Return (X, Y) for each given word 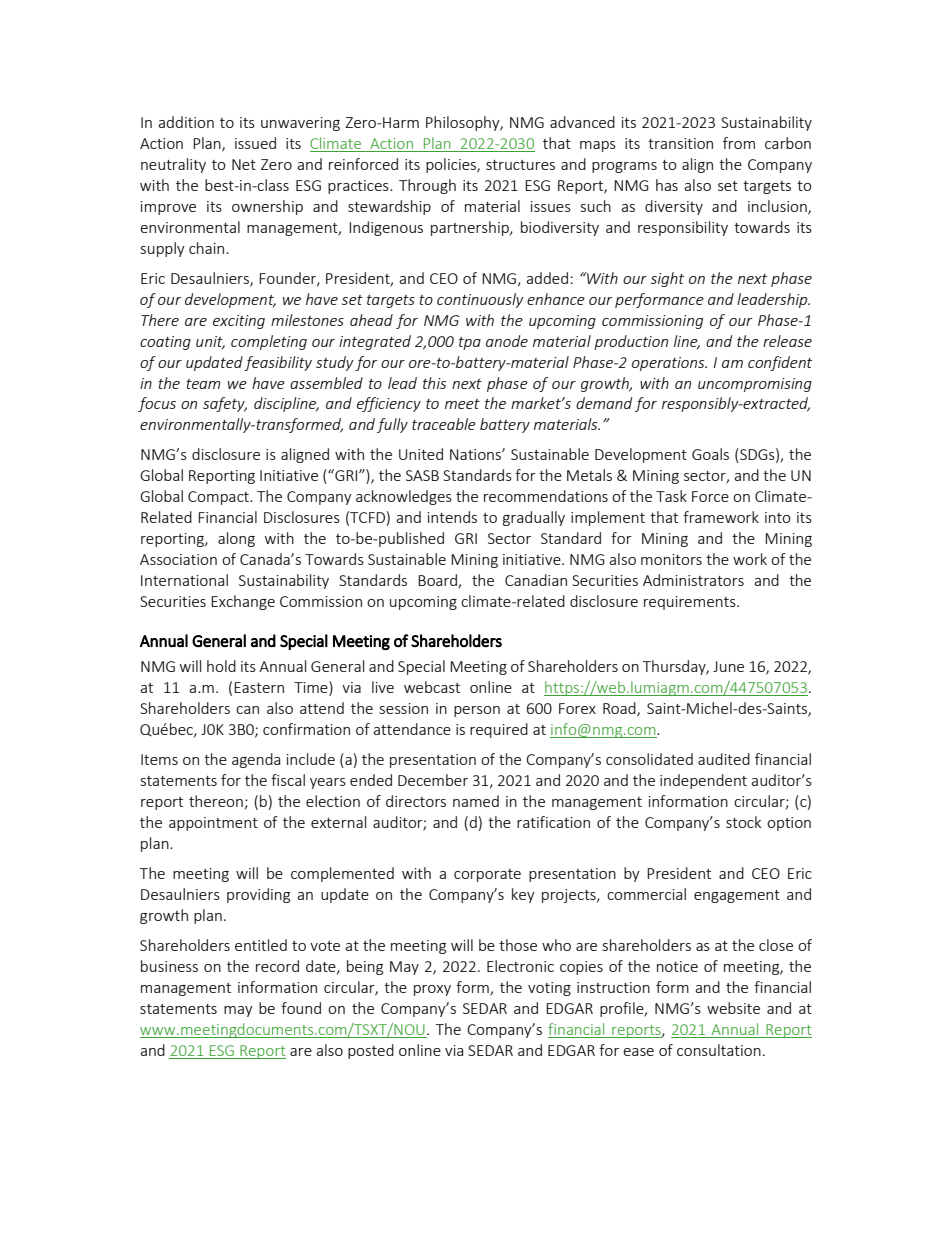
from (739, 143)
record (277, 966)
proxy (432, 990)
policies (452, 165)
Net (244, 164)
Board (438, 581)
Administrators (693, 580)
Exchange (243, 602)
